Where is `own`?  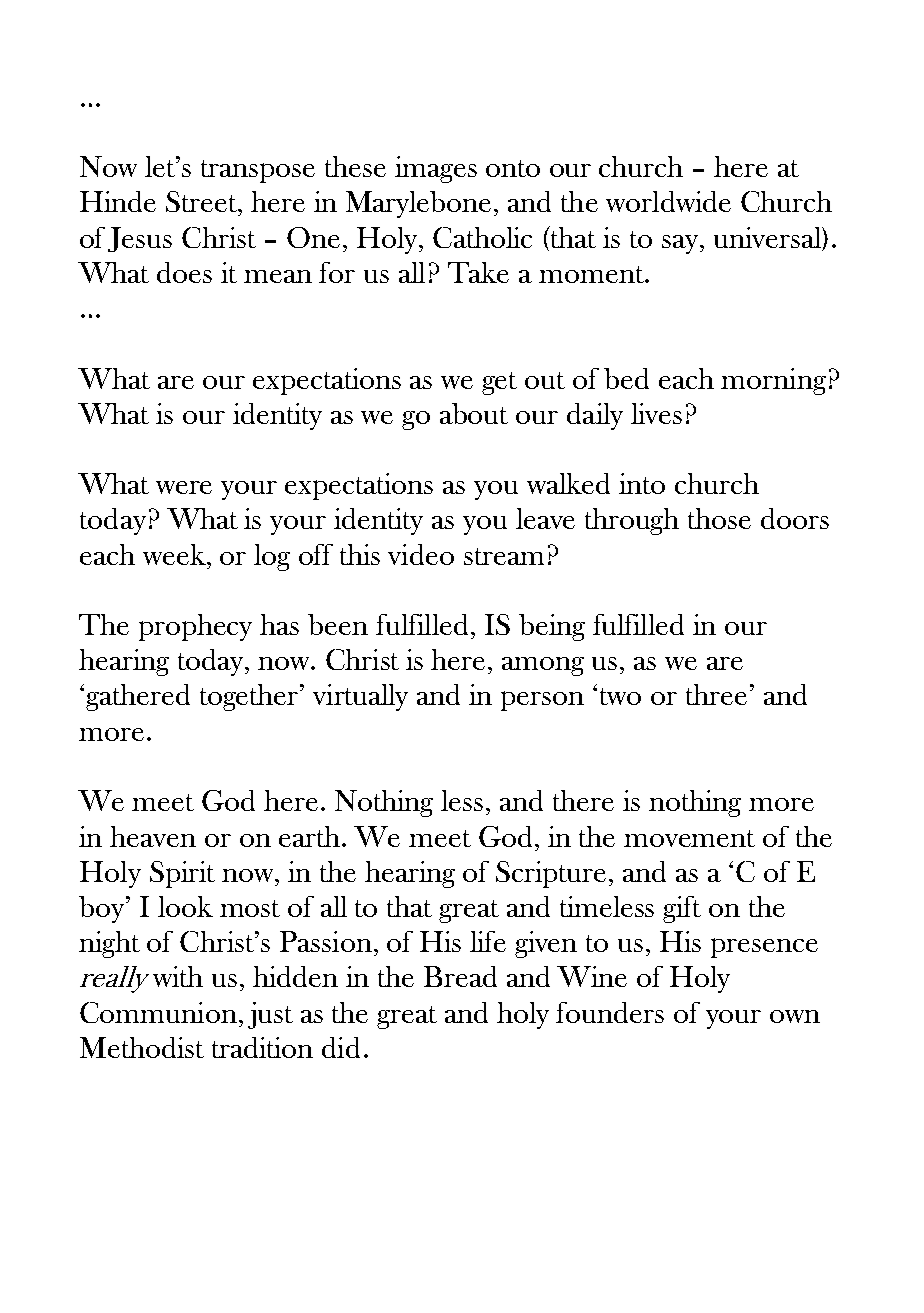
own is located at coordinates (795, 1016).
